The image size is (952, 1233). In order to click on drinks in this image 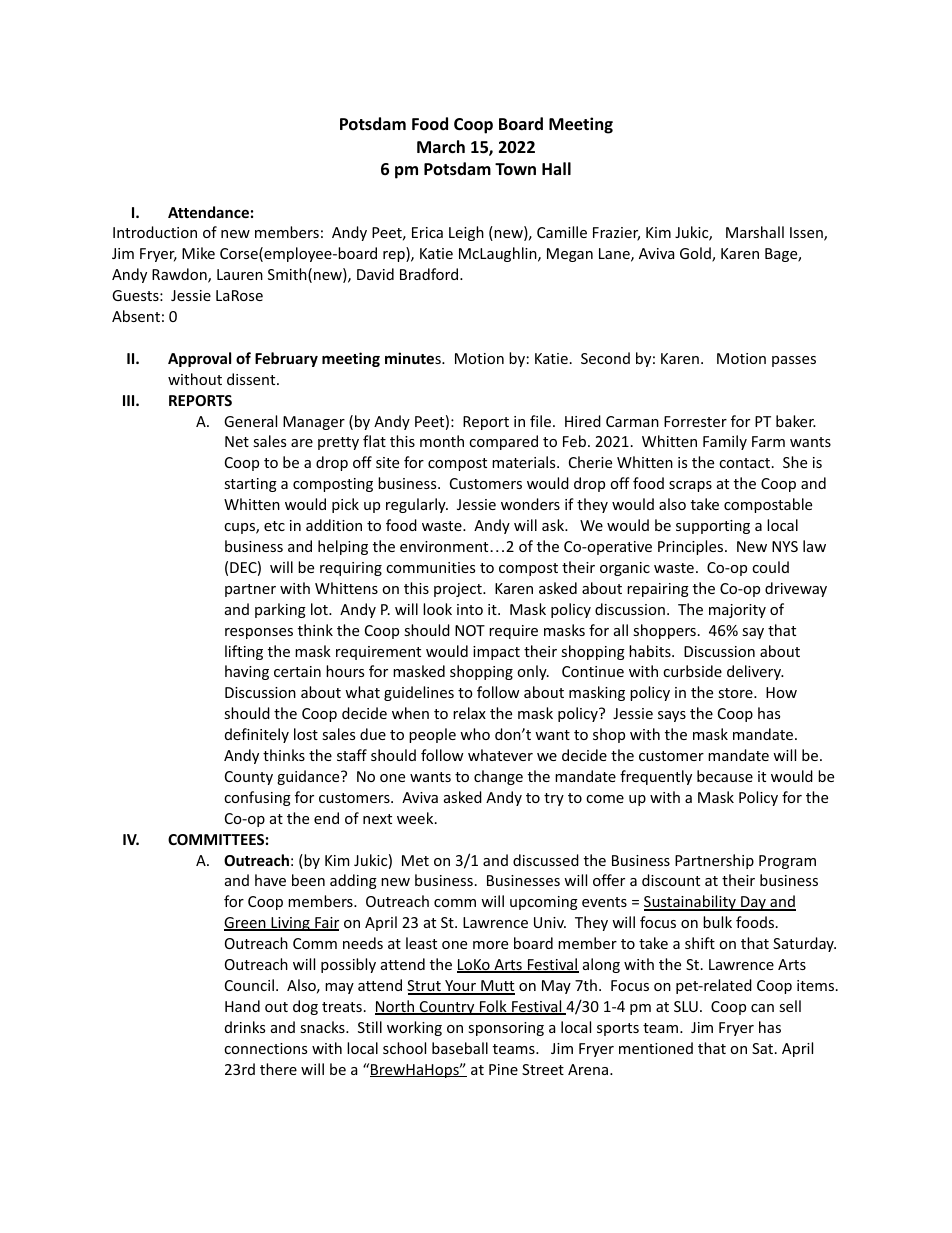, I will do `click(245, 1027)`.
